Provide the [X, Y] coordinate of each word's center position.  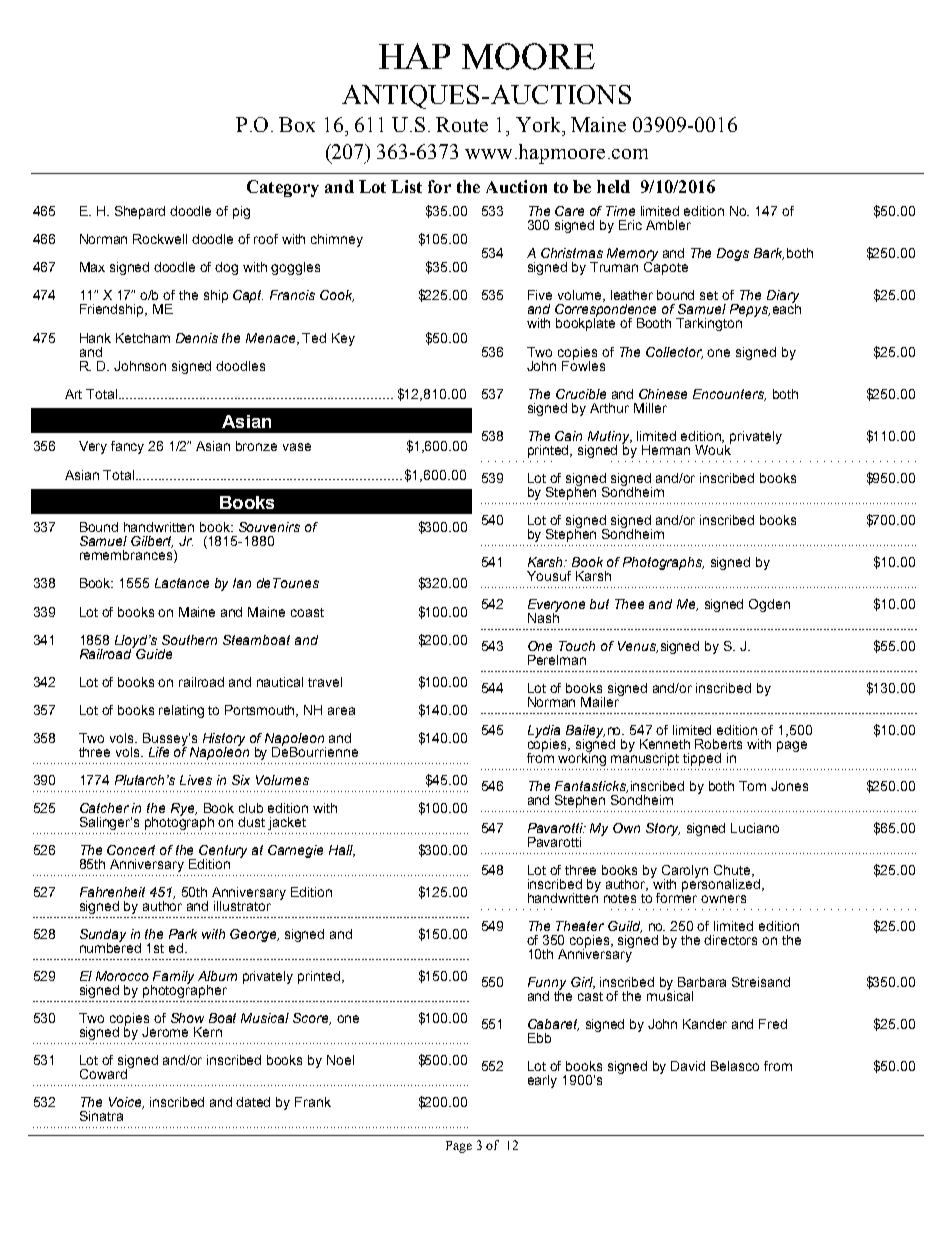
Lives [196, 780]
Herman [666, 450]
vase [297, 447]
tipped [702, 759]
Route [462, 124]
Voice [126, 1103]
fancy [127, 447]
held [613, 186]
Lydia [544, 732]
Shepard [140, 212]
